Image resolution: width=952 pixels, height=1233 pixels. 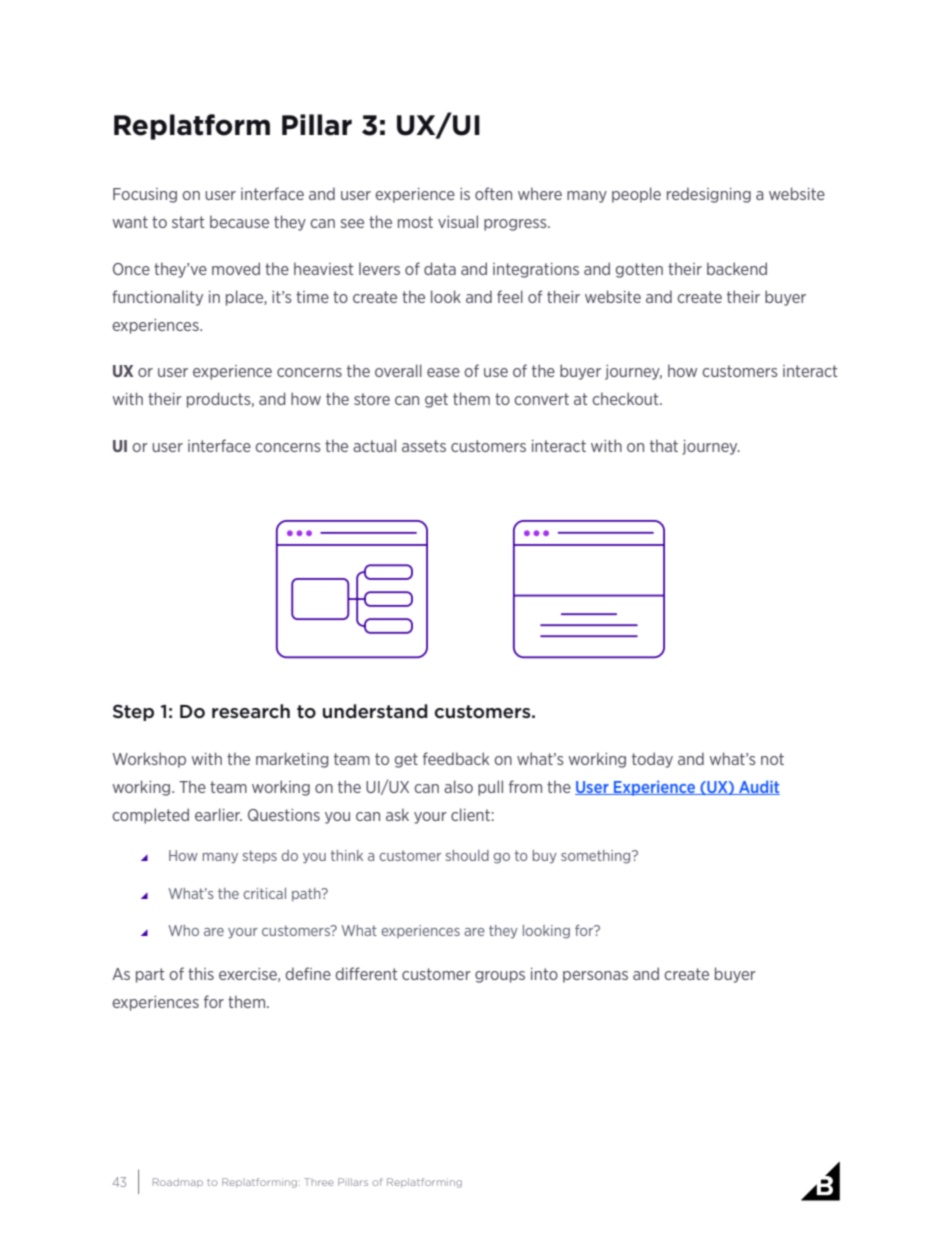 I want to click on visual, so click(x=458, y=221).
